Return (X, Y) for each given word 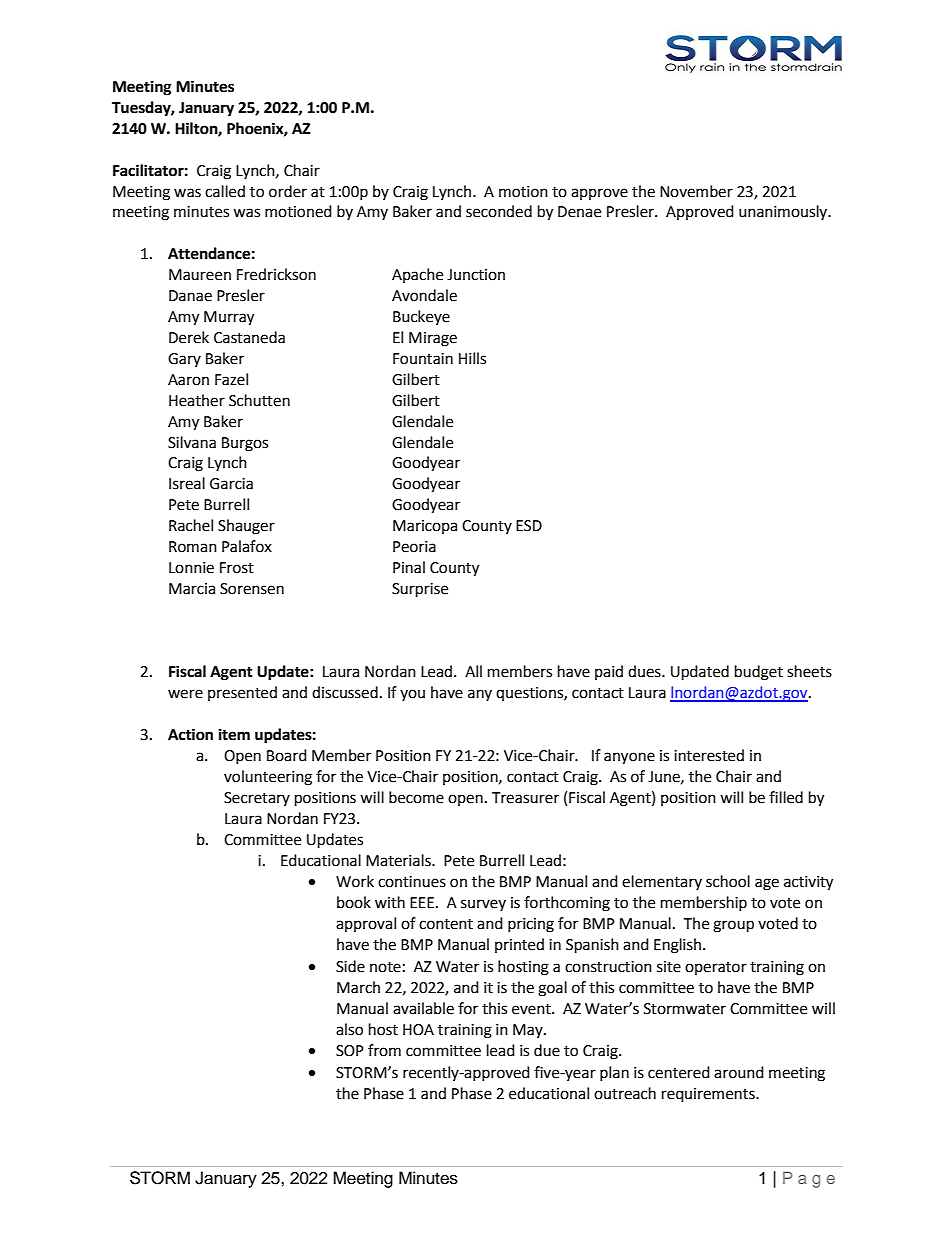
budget (759, 673)
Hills (472, 358)
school (728, 881)
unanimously (784, 212)
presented (242, 693)
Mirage (433, 339)
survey (483, 905)
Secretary (257, 799)
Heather (197, 400)
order (288, 191)
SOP (350, 1051)
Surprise (420, 590)
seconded (499, 211)
